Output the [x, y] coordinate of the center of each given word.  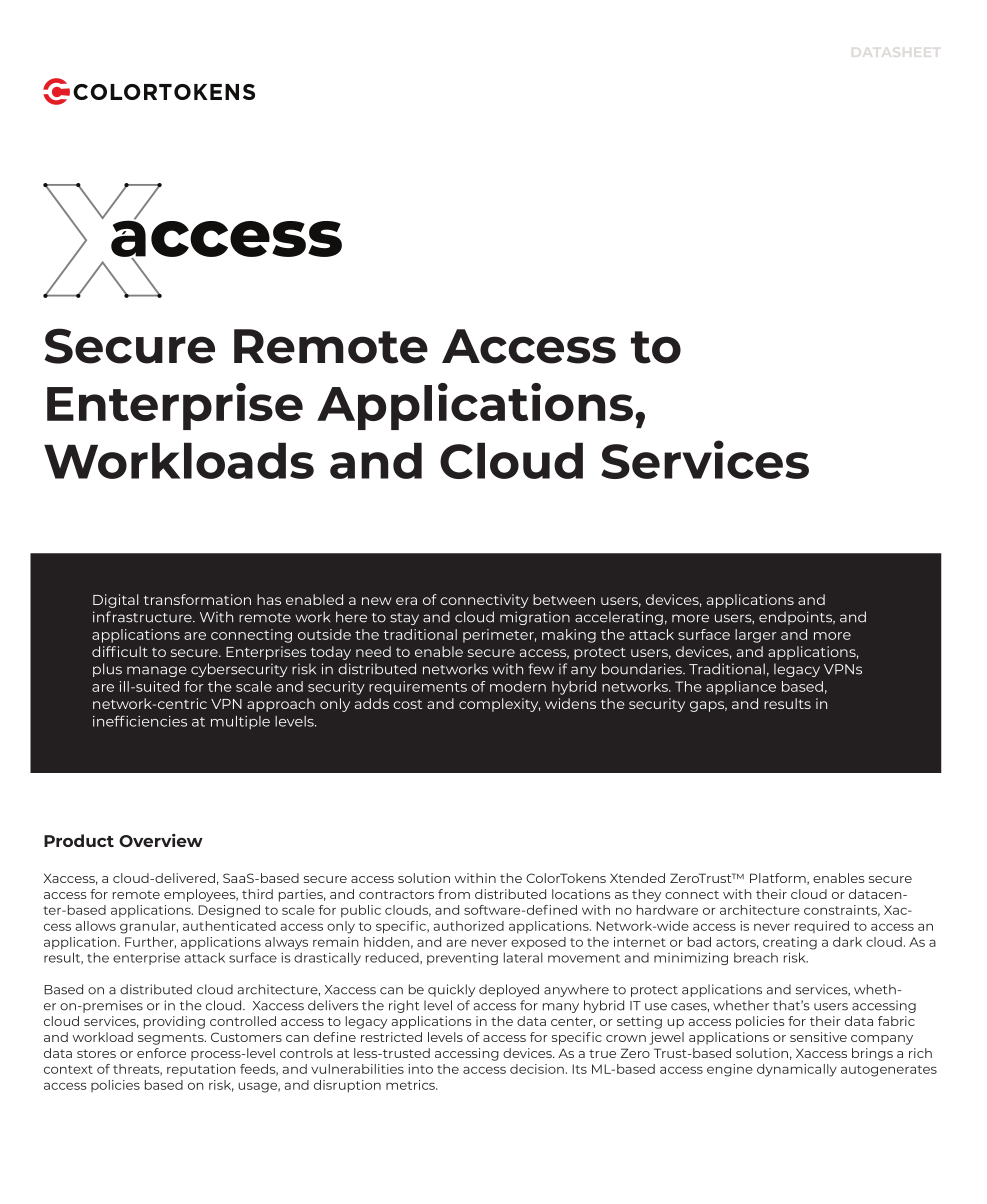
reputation [201, 1070]
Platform [779, 879]
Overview [161, 840]
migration [535, 618]
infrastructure [143, 617]
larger [756, 636]
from [454, 894]
